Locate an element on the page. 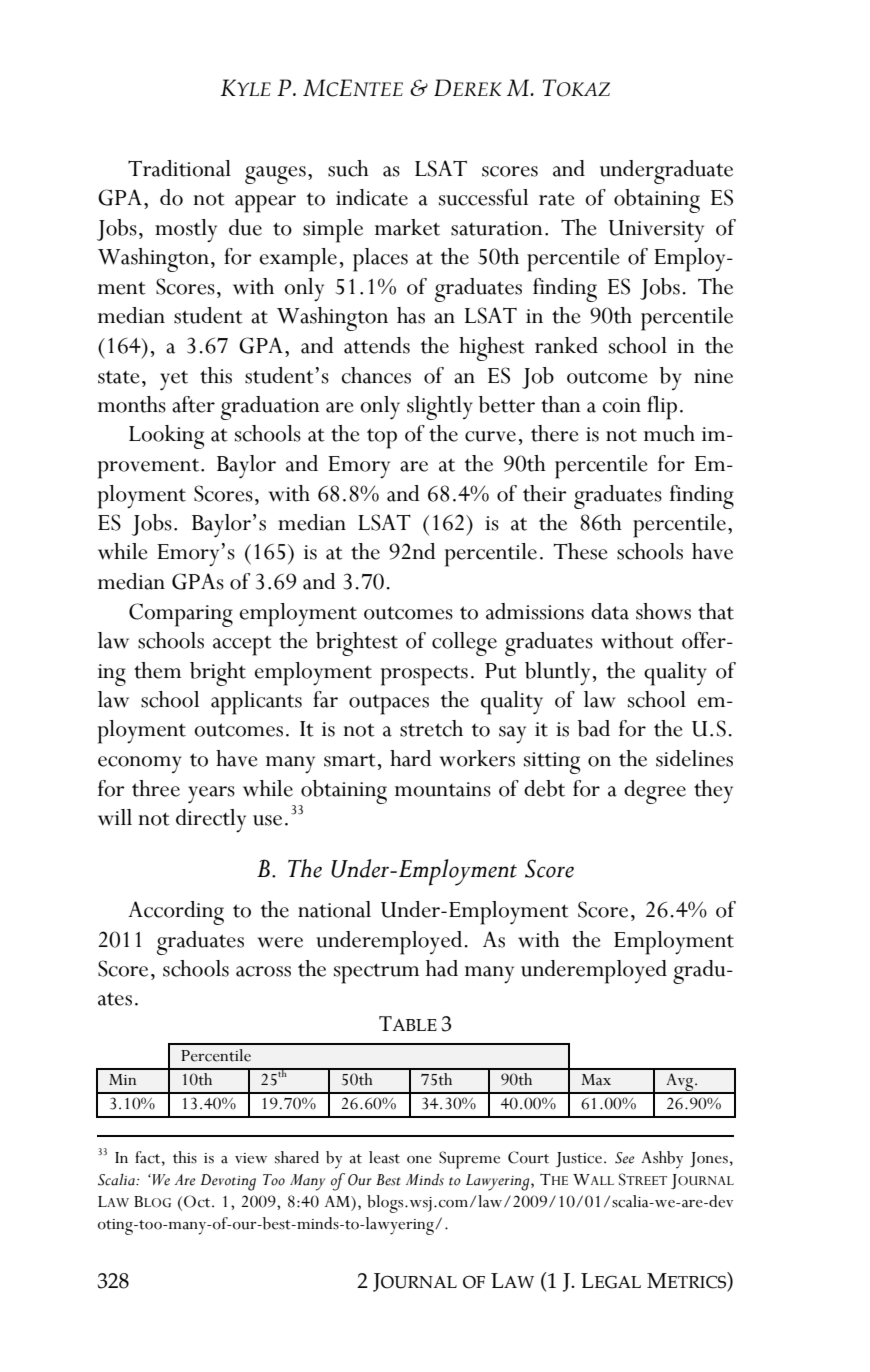 This image has height=1372, width=870. University is located at coordinates (656, 231).
